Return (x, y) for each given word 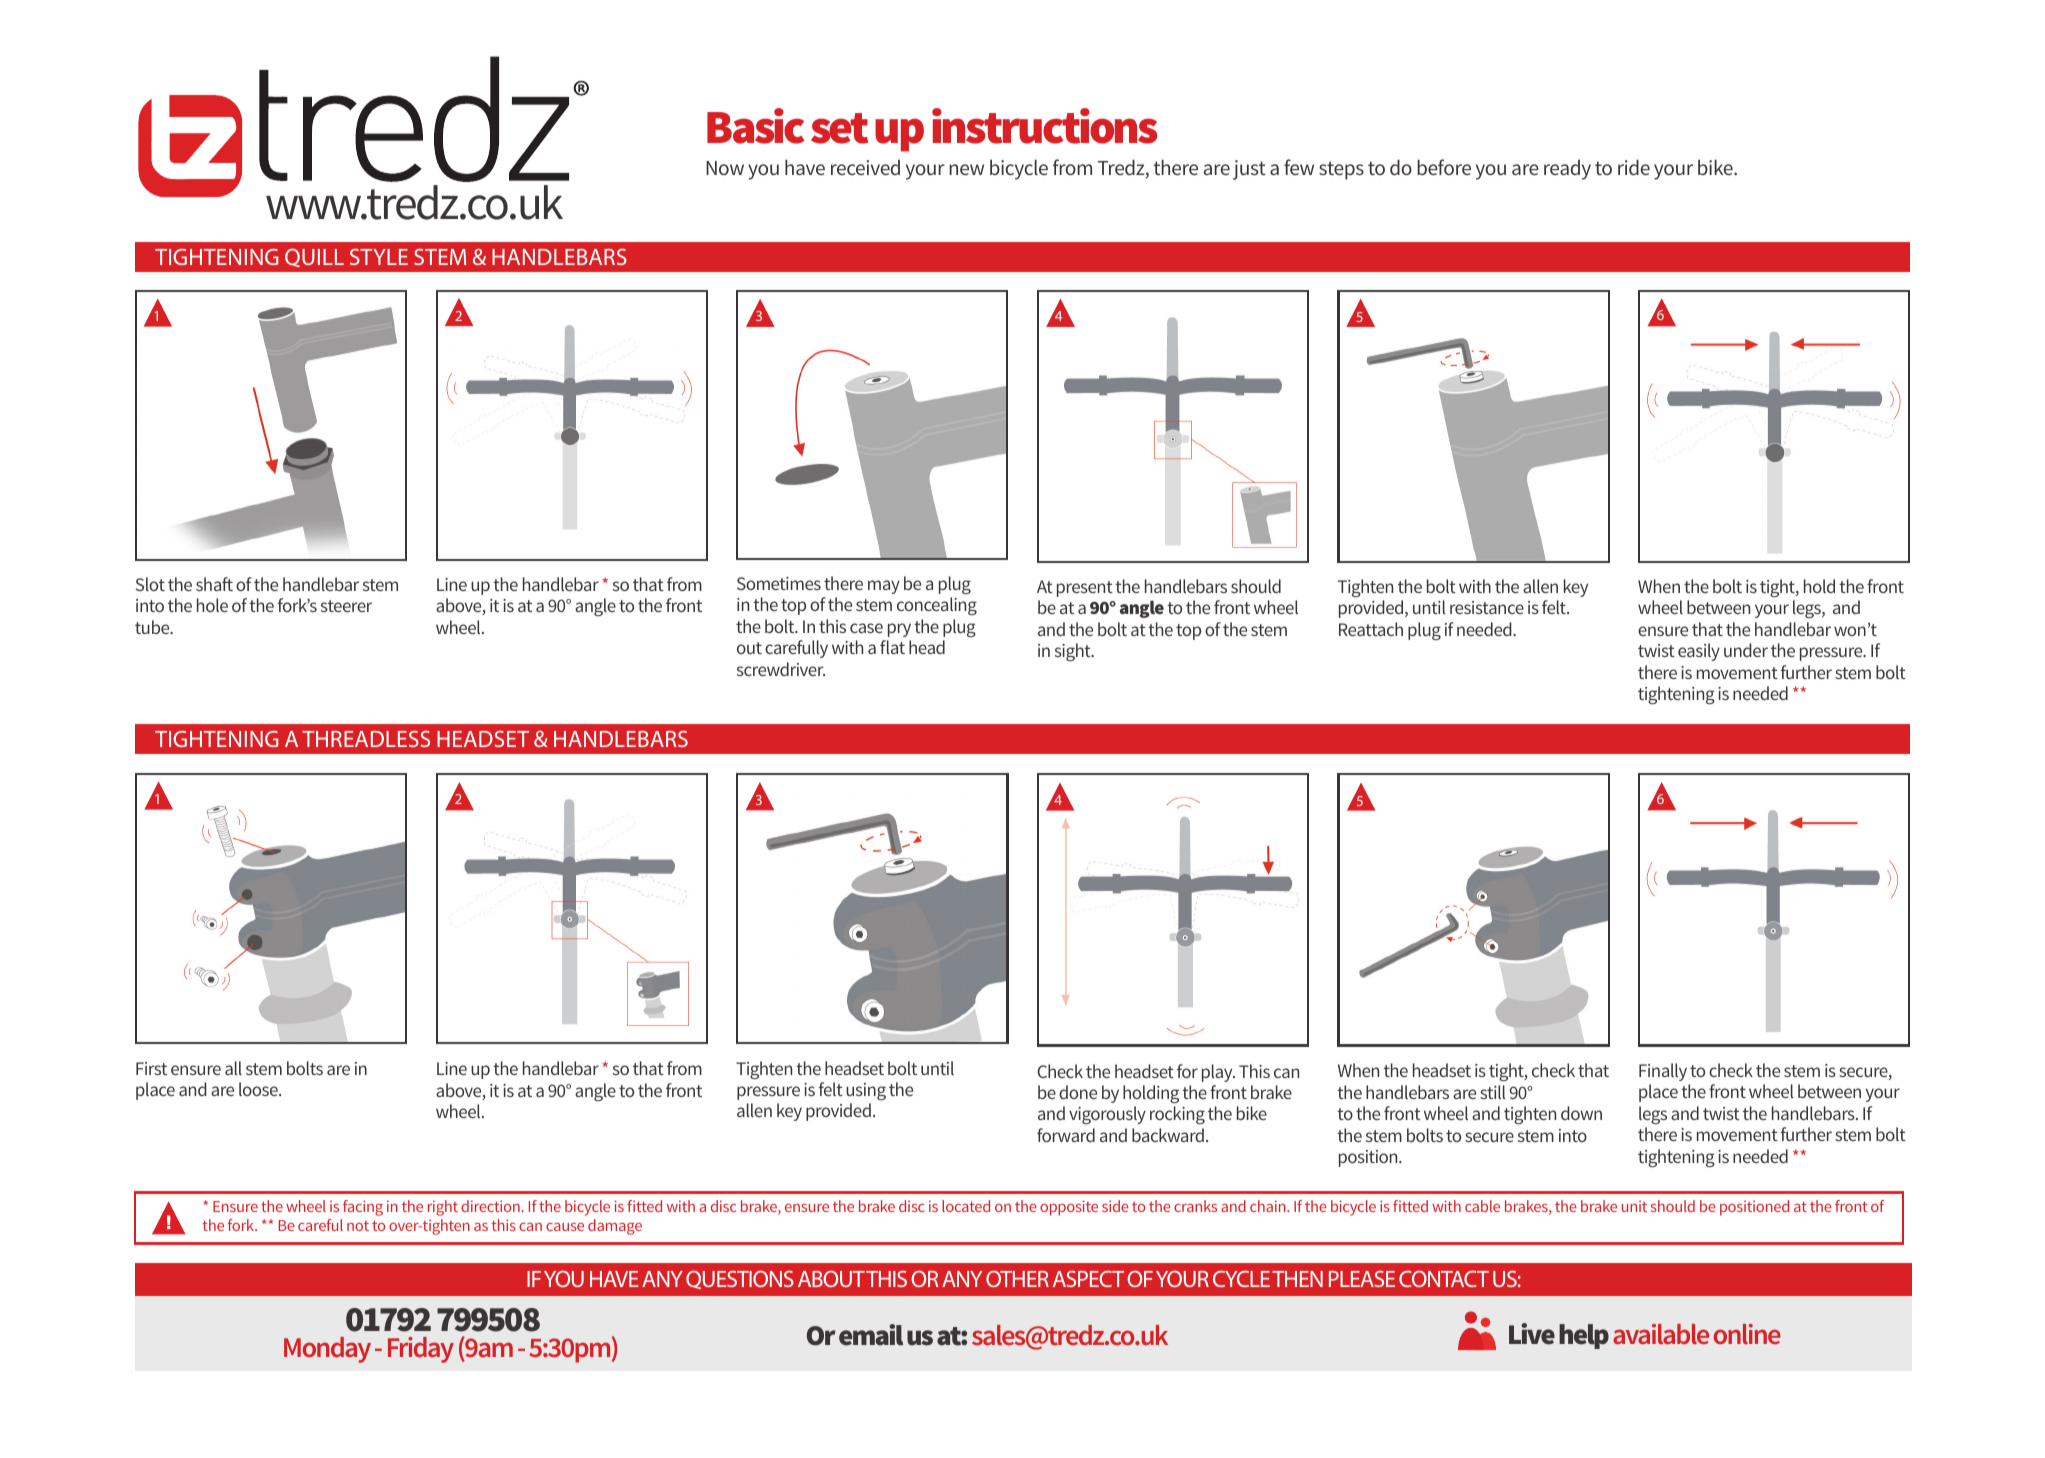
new (966, 169)
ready (1567, 170)
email (871, 1335)
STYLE (379, 257)
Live (1532, 1334)
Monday (327, 1350)
